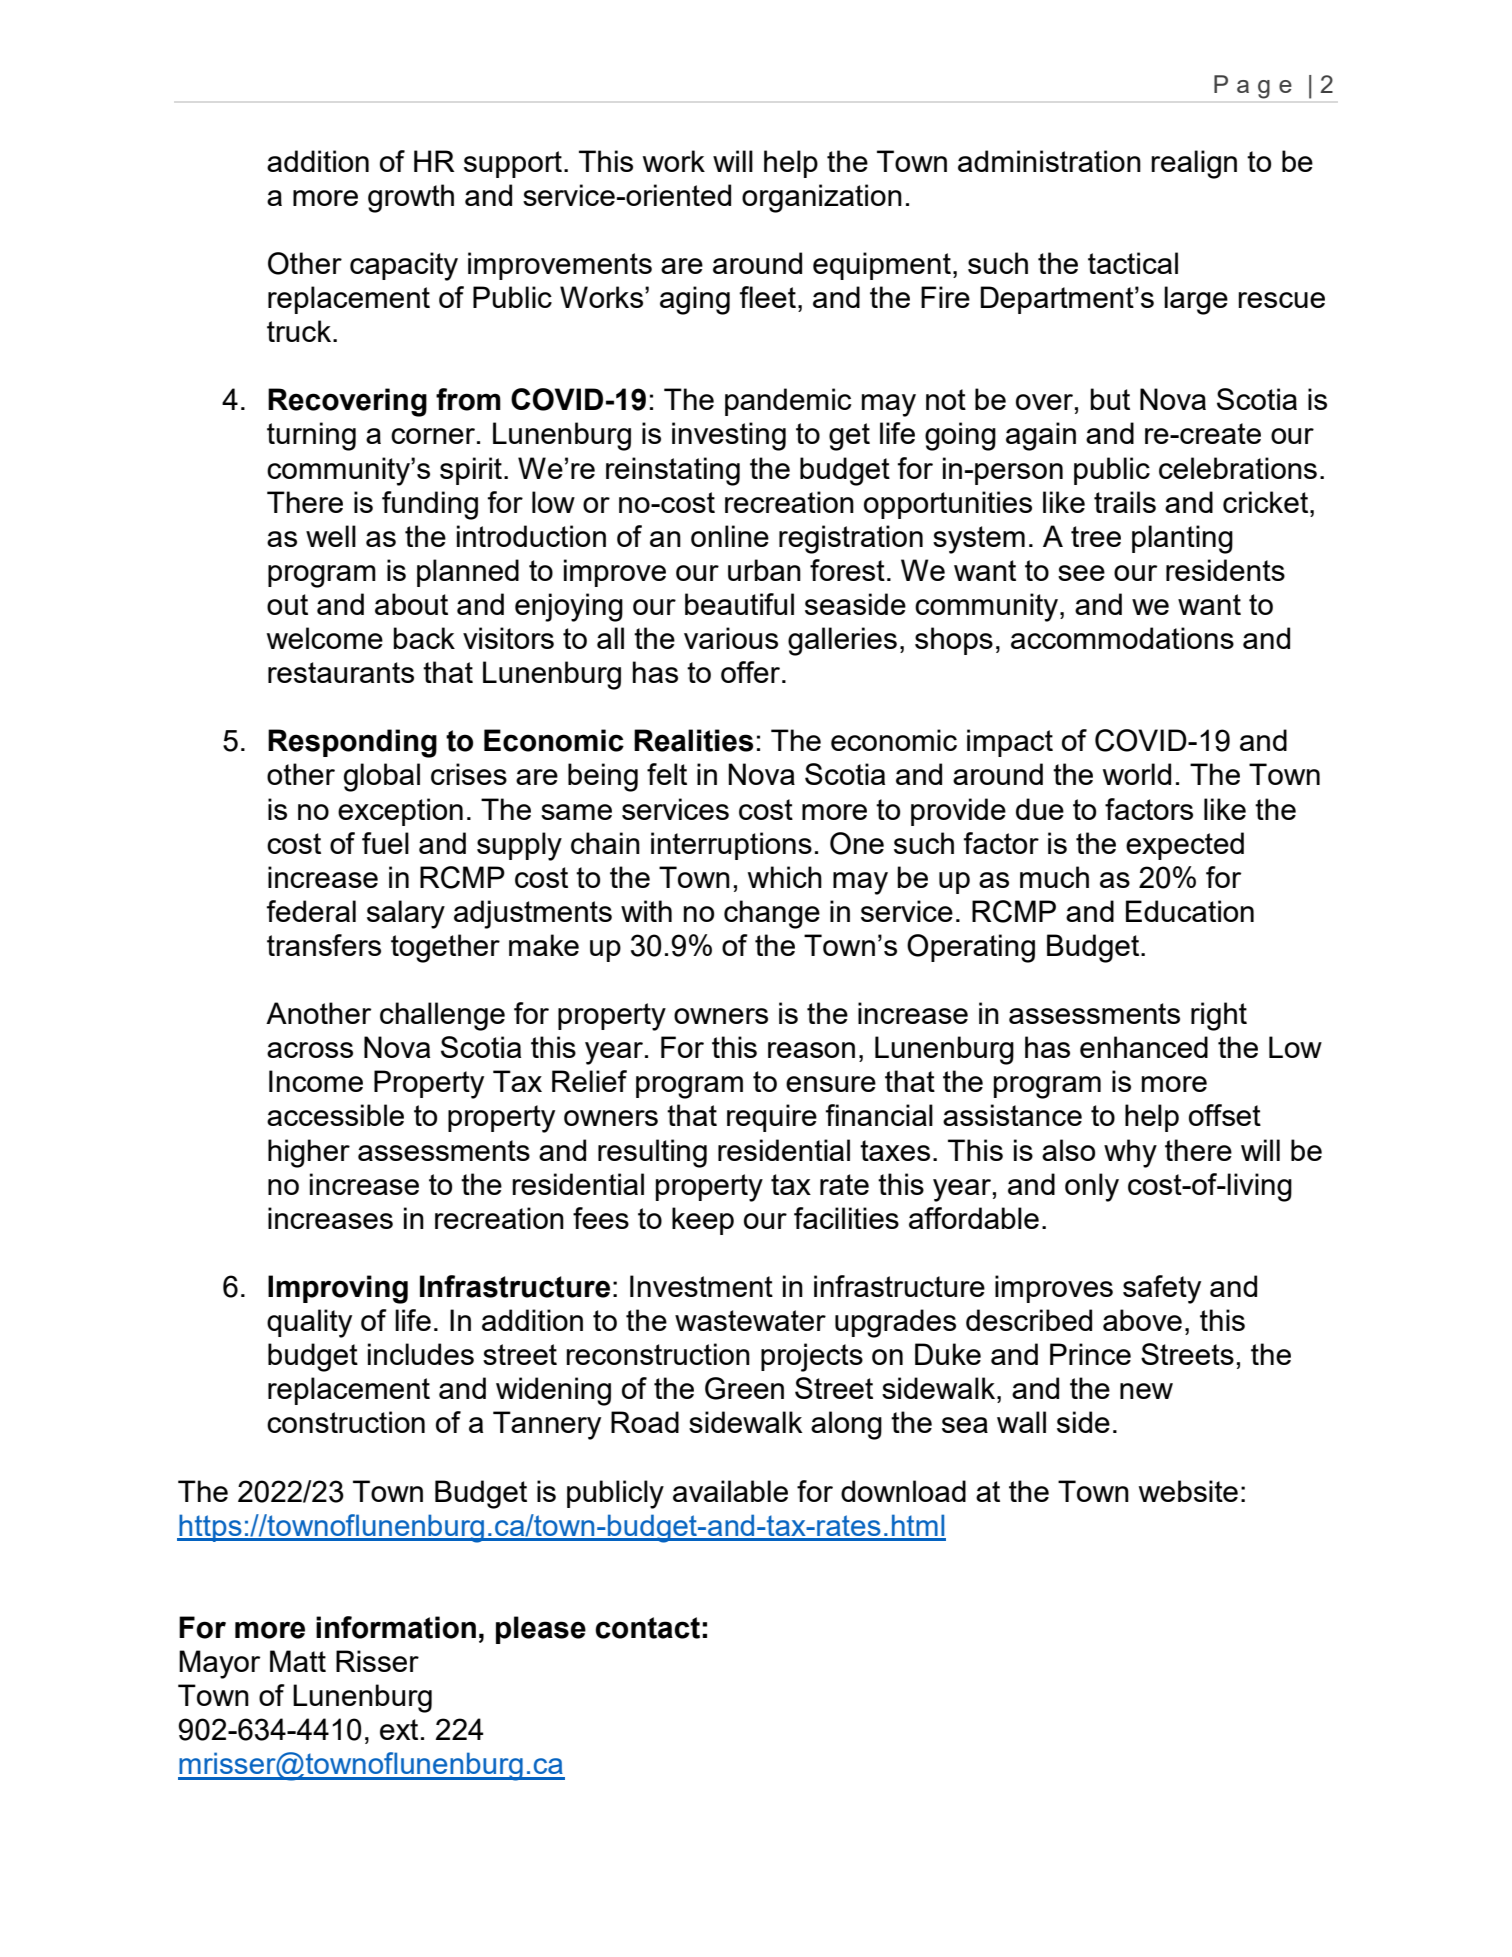  Describe the element at coordinates (298, 1661) in the screenshot. I see `Matt` at that location.
